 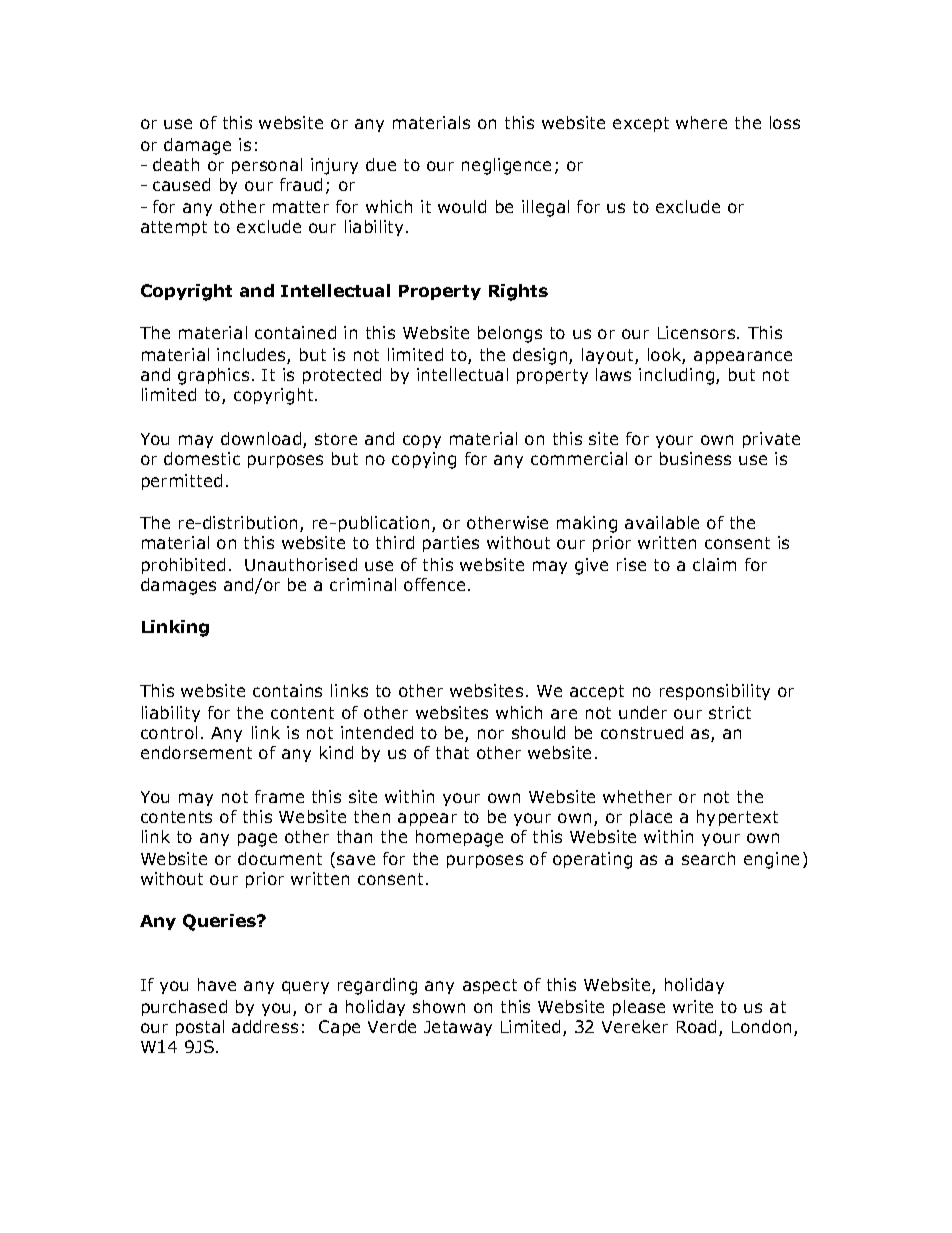 I want to click on including, so click(x=678, y=376).
